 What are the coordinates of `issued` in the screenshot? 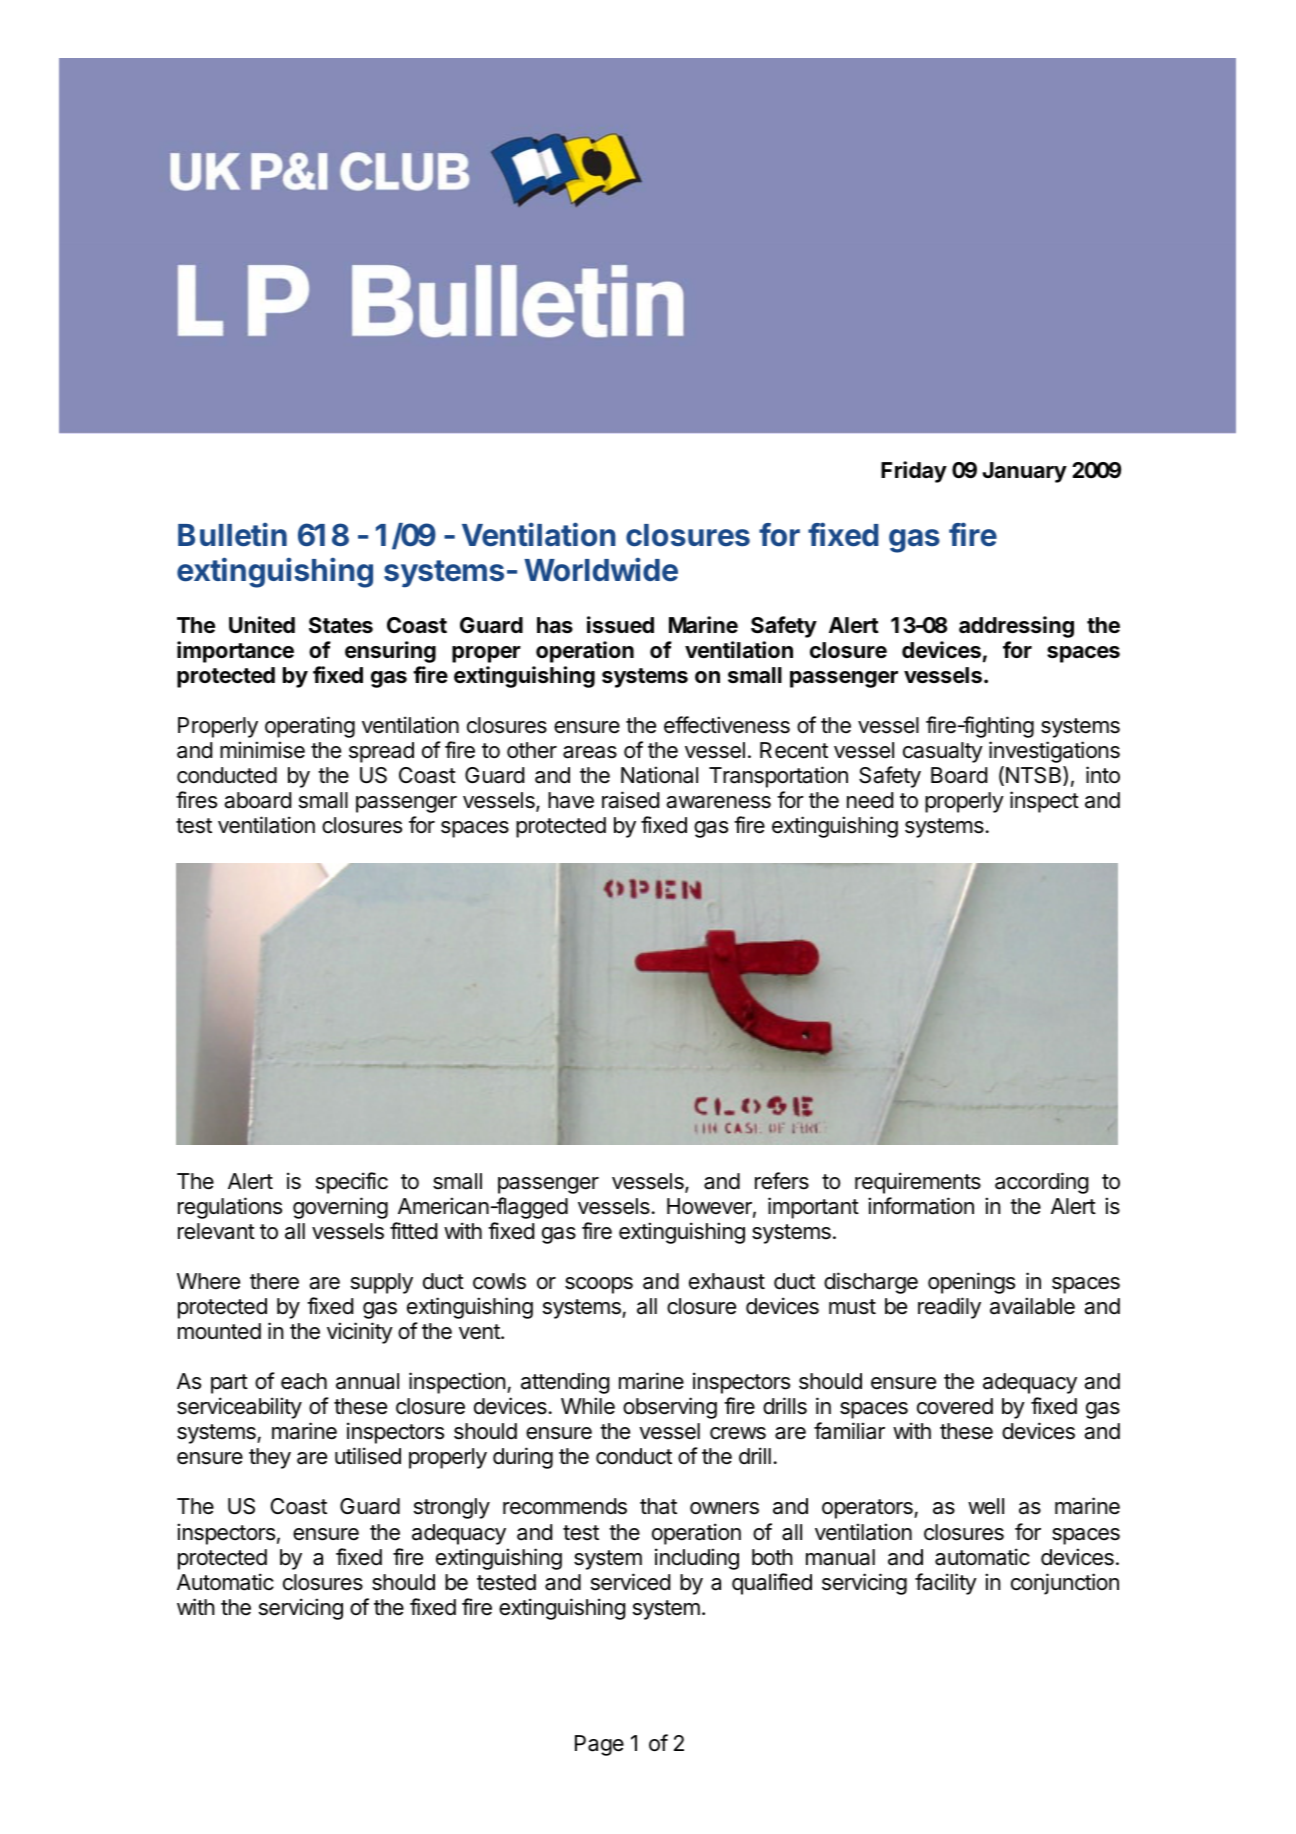 It's located at (620, 625).
